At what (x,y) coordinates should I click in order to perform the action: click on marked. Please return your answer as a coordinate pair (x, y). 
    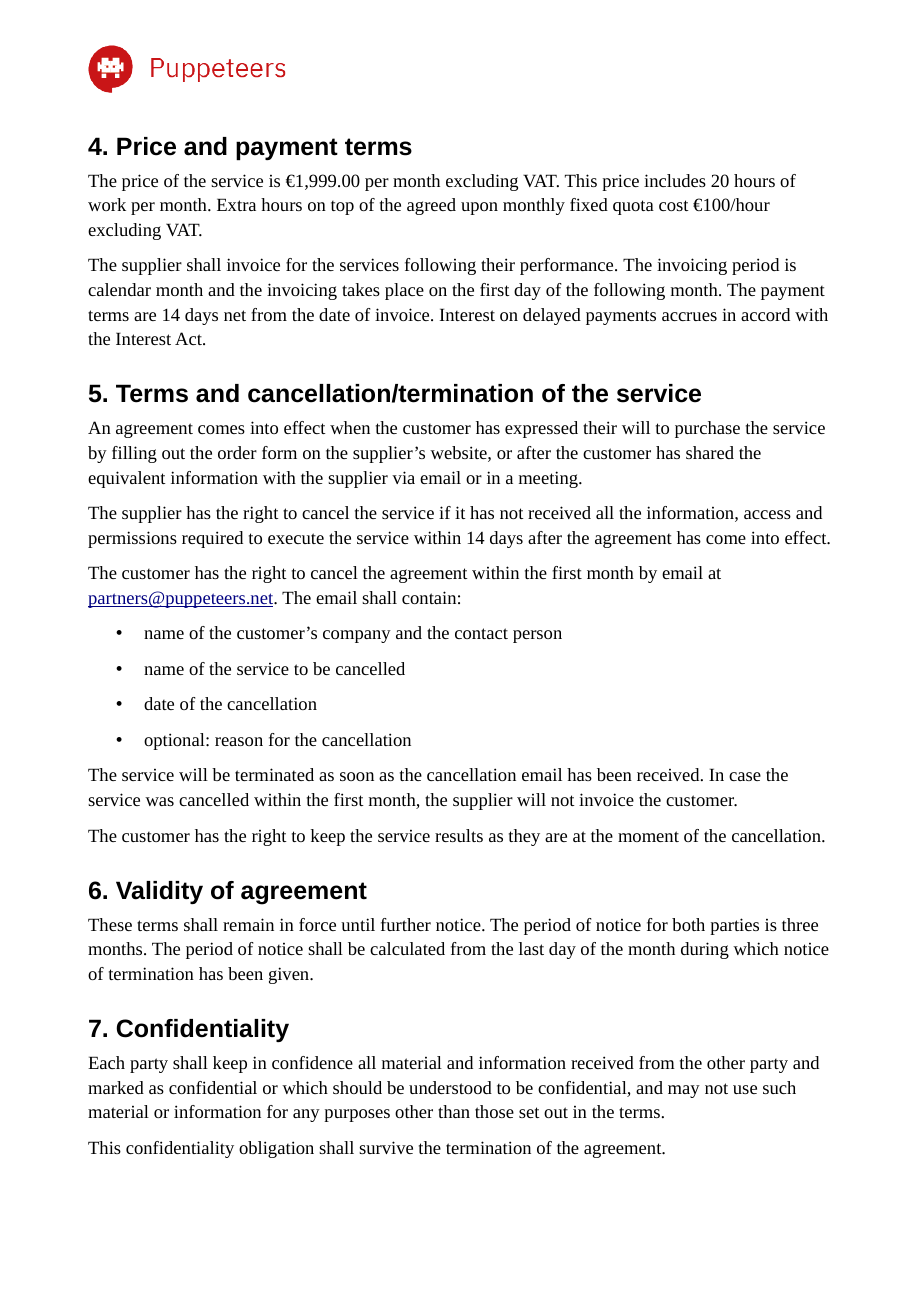
    Looking at the image, I should click on (116, 1087).
